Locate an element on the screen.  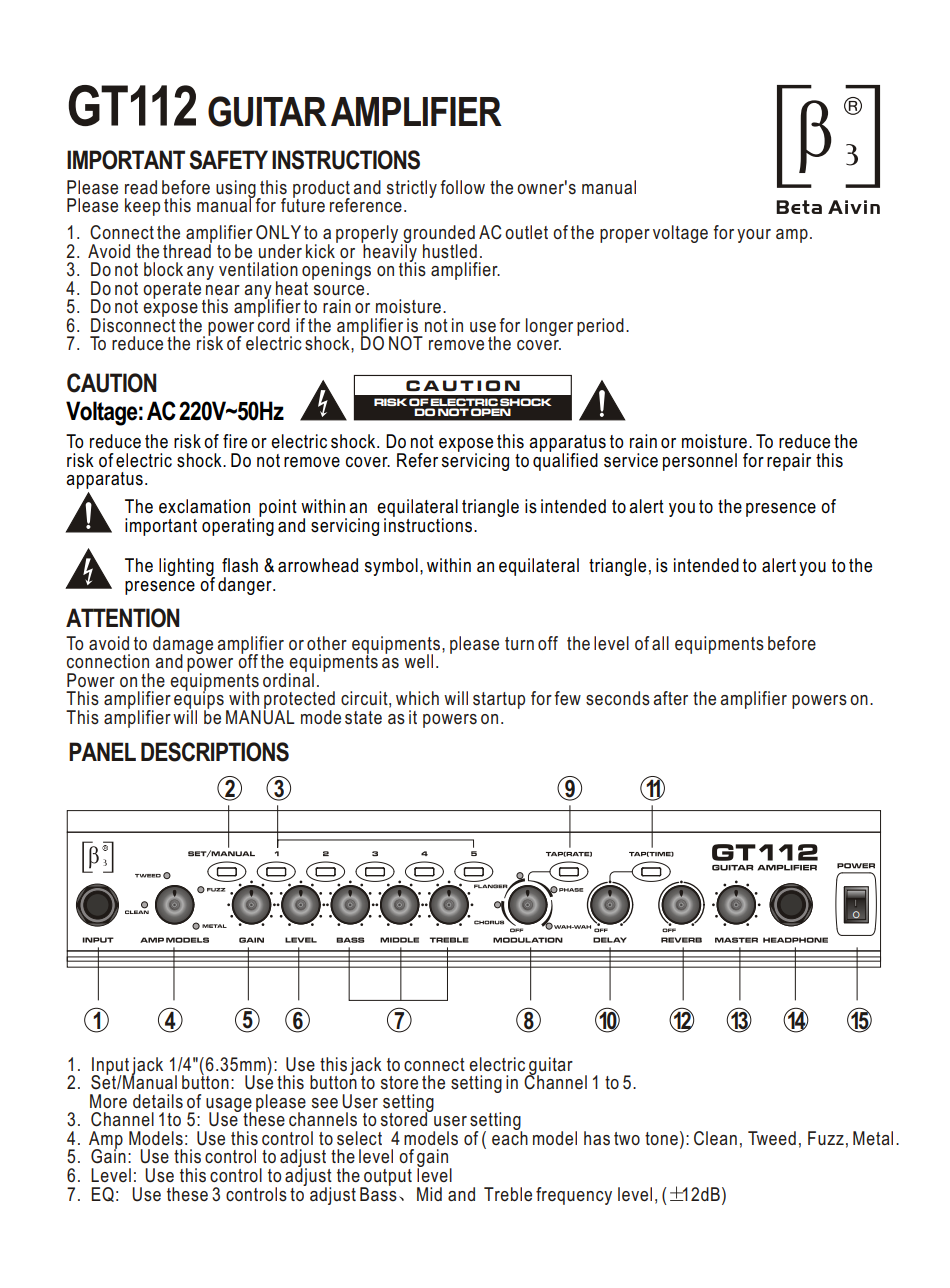
usage is located at coordinates (229, 1106).
